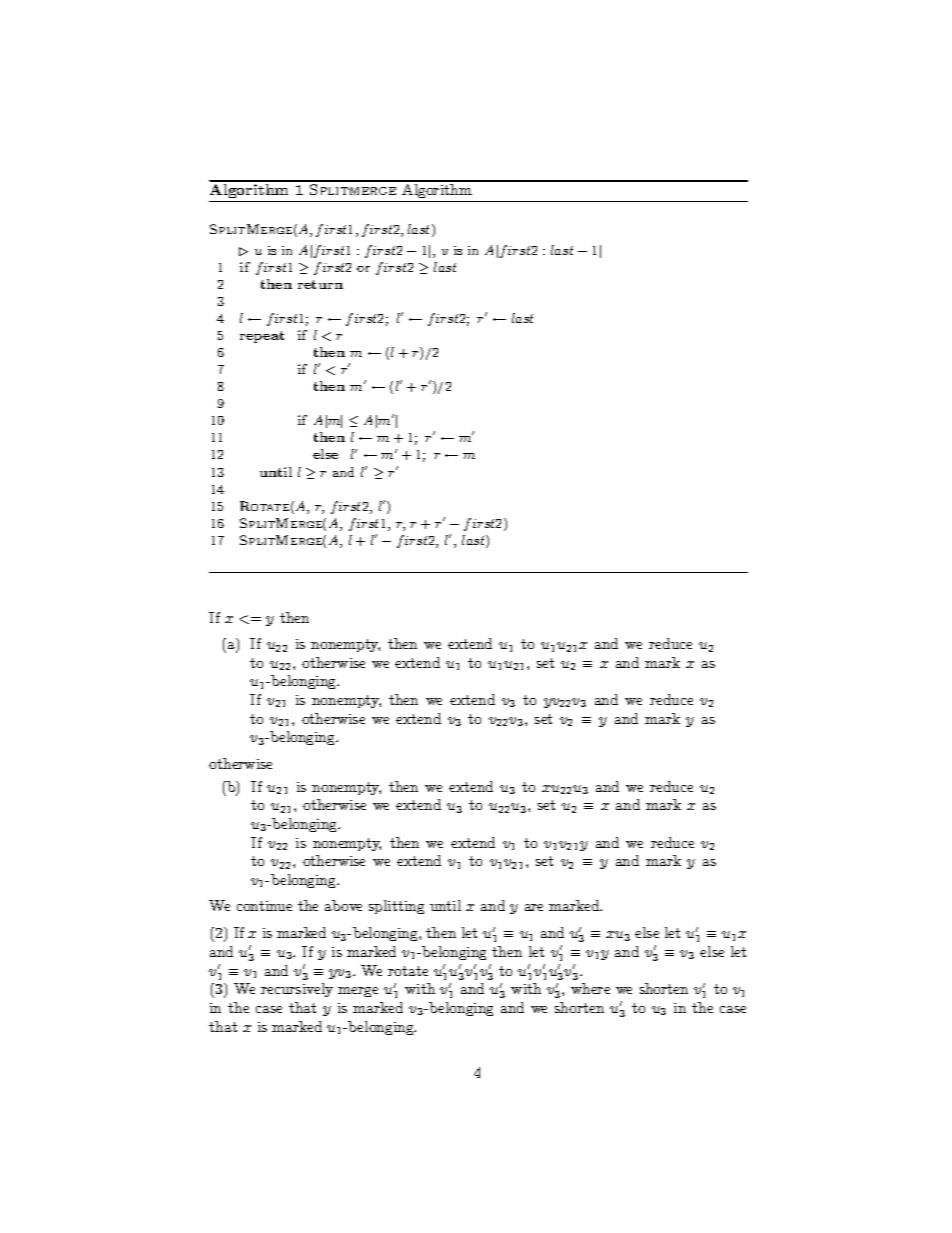  Describe the element at coordinates (590, 988) in the screenshot. I see `where` at that location.
